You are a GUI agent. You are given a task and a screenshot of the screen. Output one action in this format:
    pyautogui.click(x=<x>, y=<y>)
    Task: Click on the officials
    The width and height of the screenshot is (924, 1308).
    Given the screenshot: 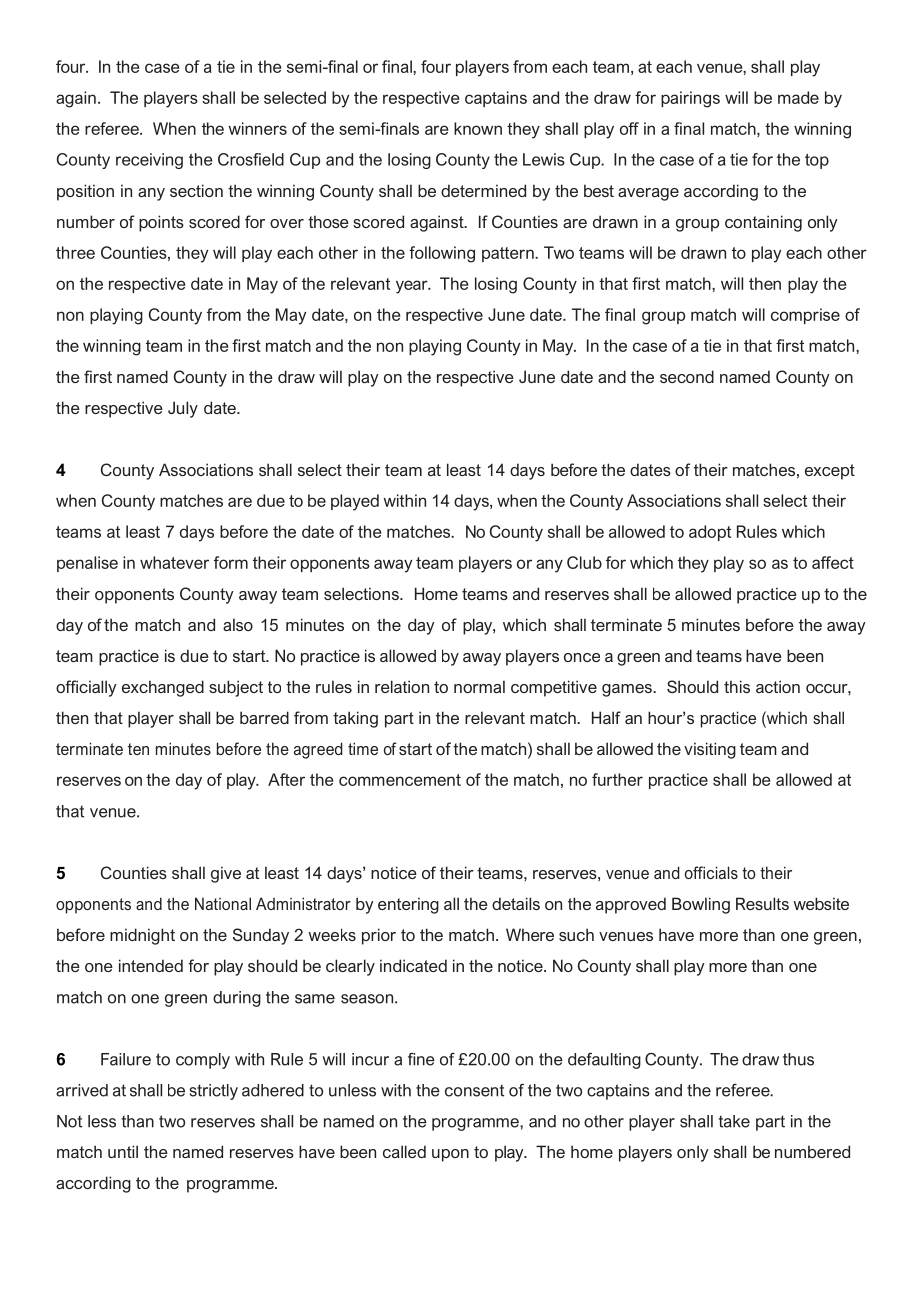 What is the action you would take?
    pyautogui.click(x=711, y=872)
